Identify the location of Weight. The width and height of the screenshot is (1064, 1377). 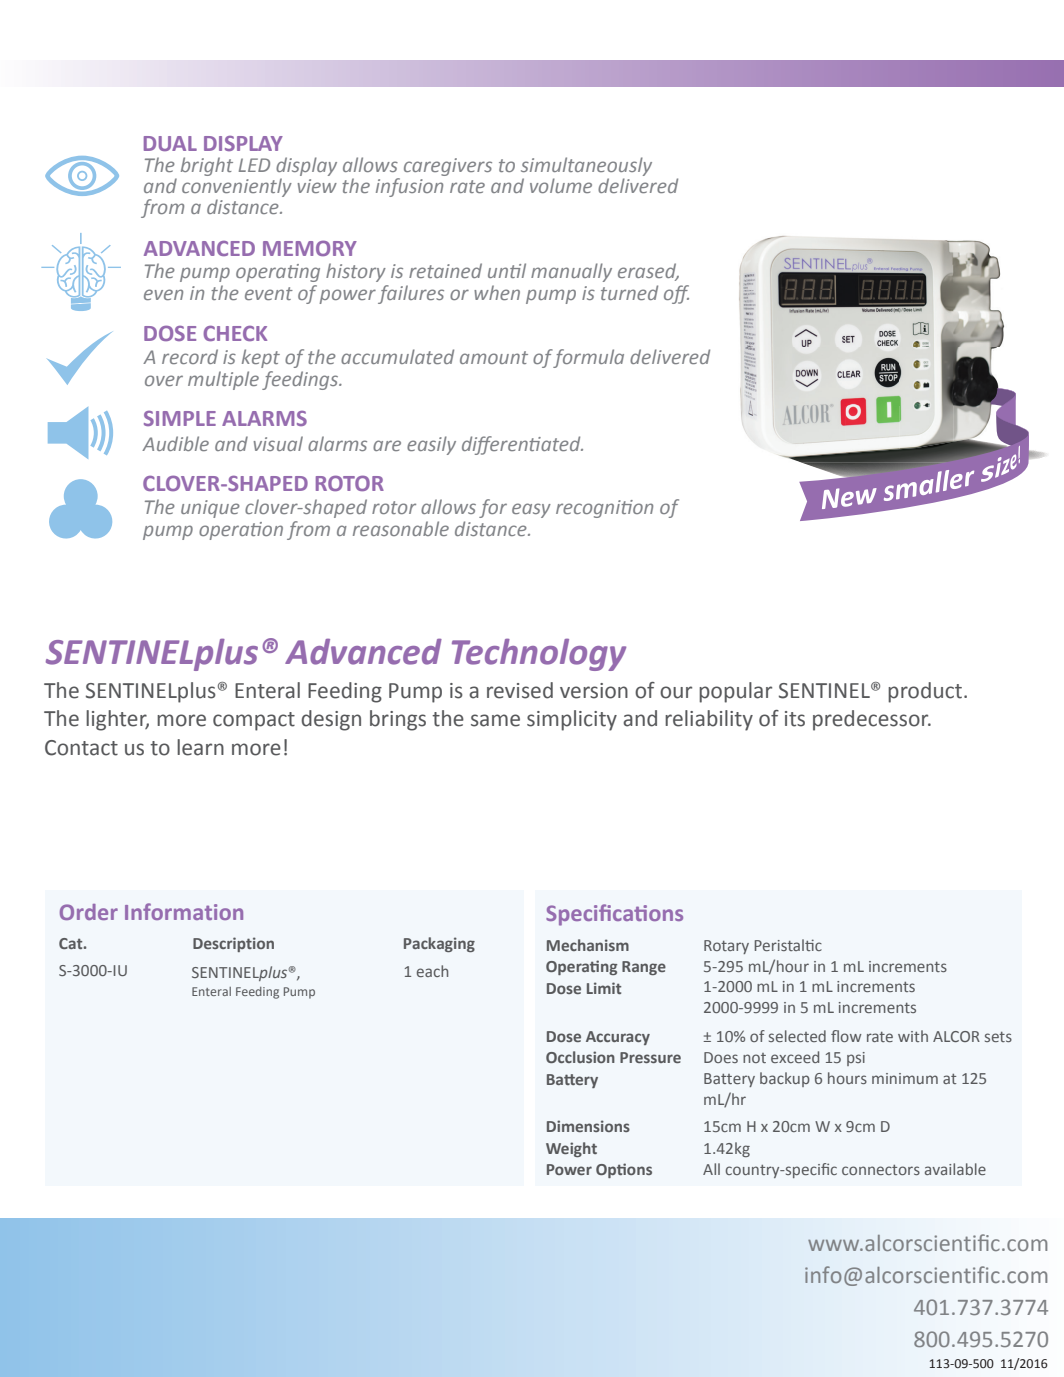
(571, 1149).
